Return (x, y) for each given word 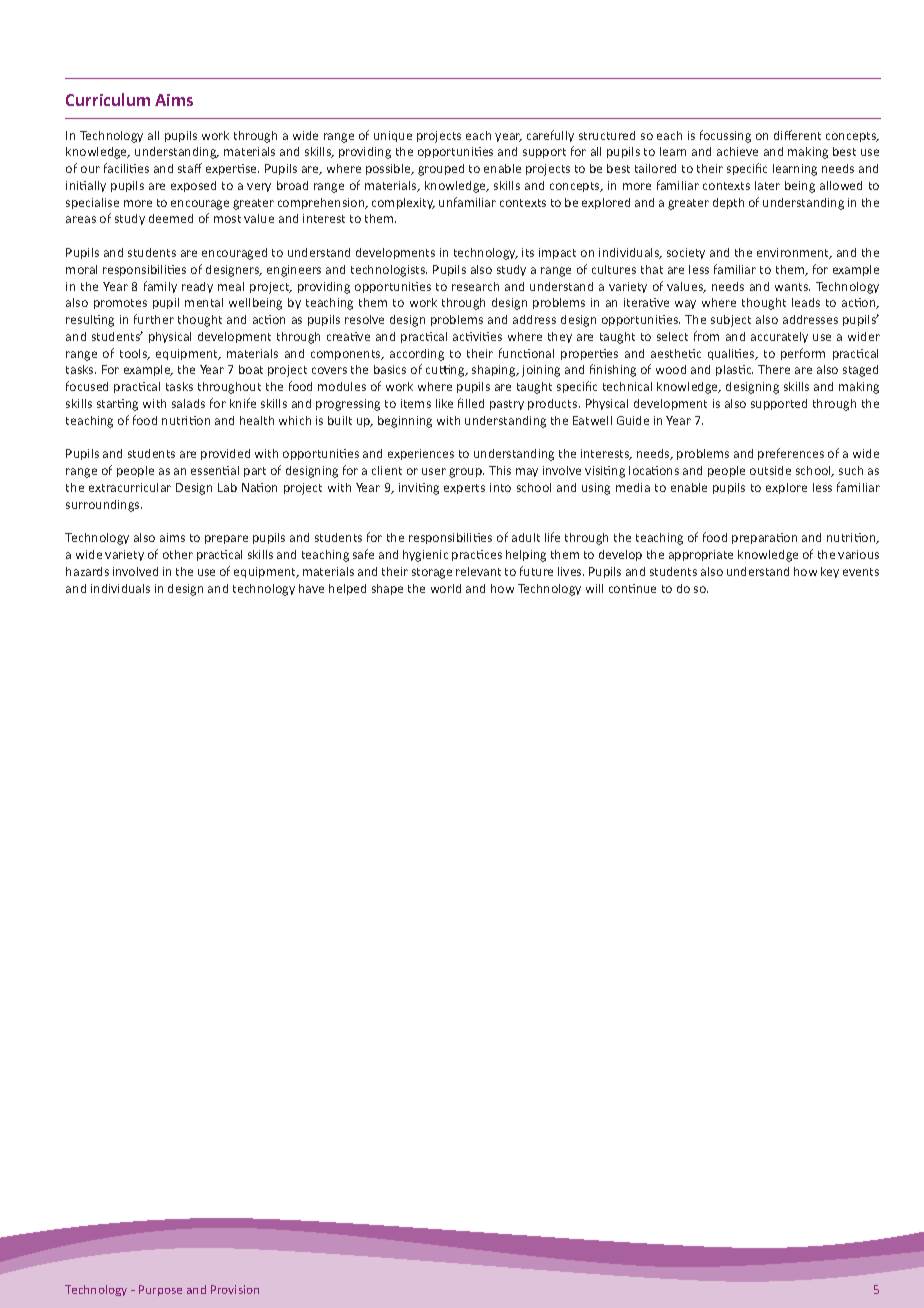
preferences (791, 454)
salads (188, 403)
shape (387, 589)
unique (393, 136)
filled (471, 403)
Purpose (160, 1290)
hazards (87, 571)
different (797, 135)
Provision (235, 1289)
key (830, 572)
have (311, 588)
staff (190, 168)
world (446, 588)
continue (632, 588)
